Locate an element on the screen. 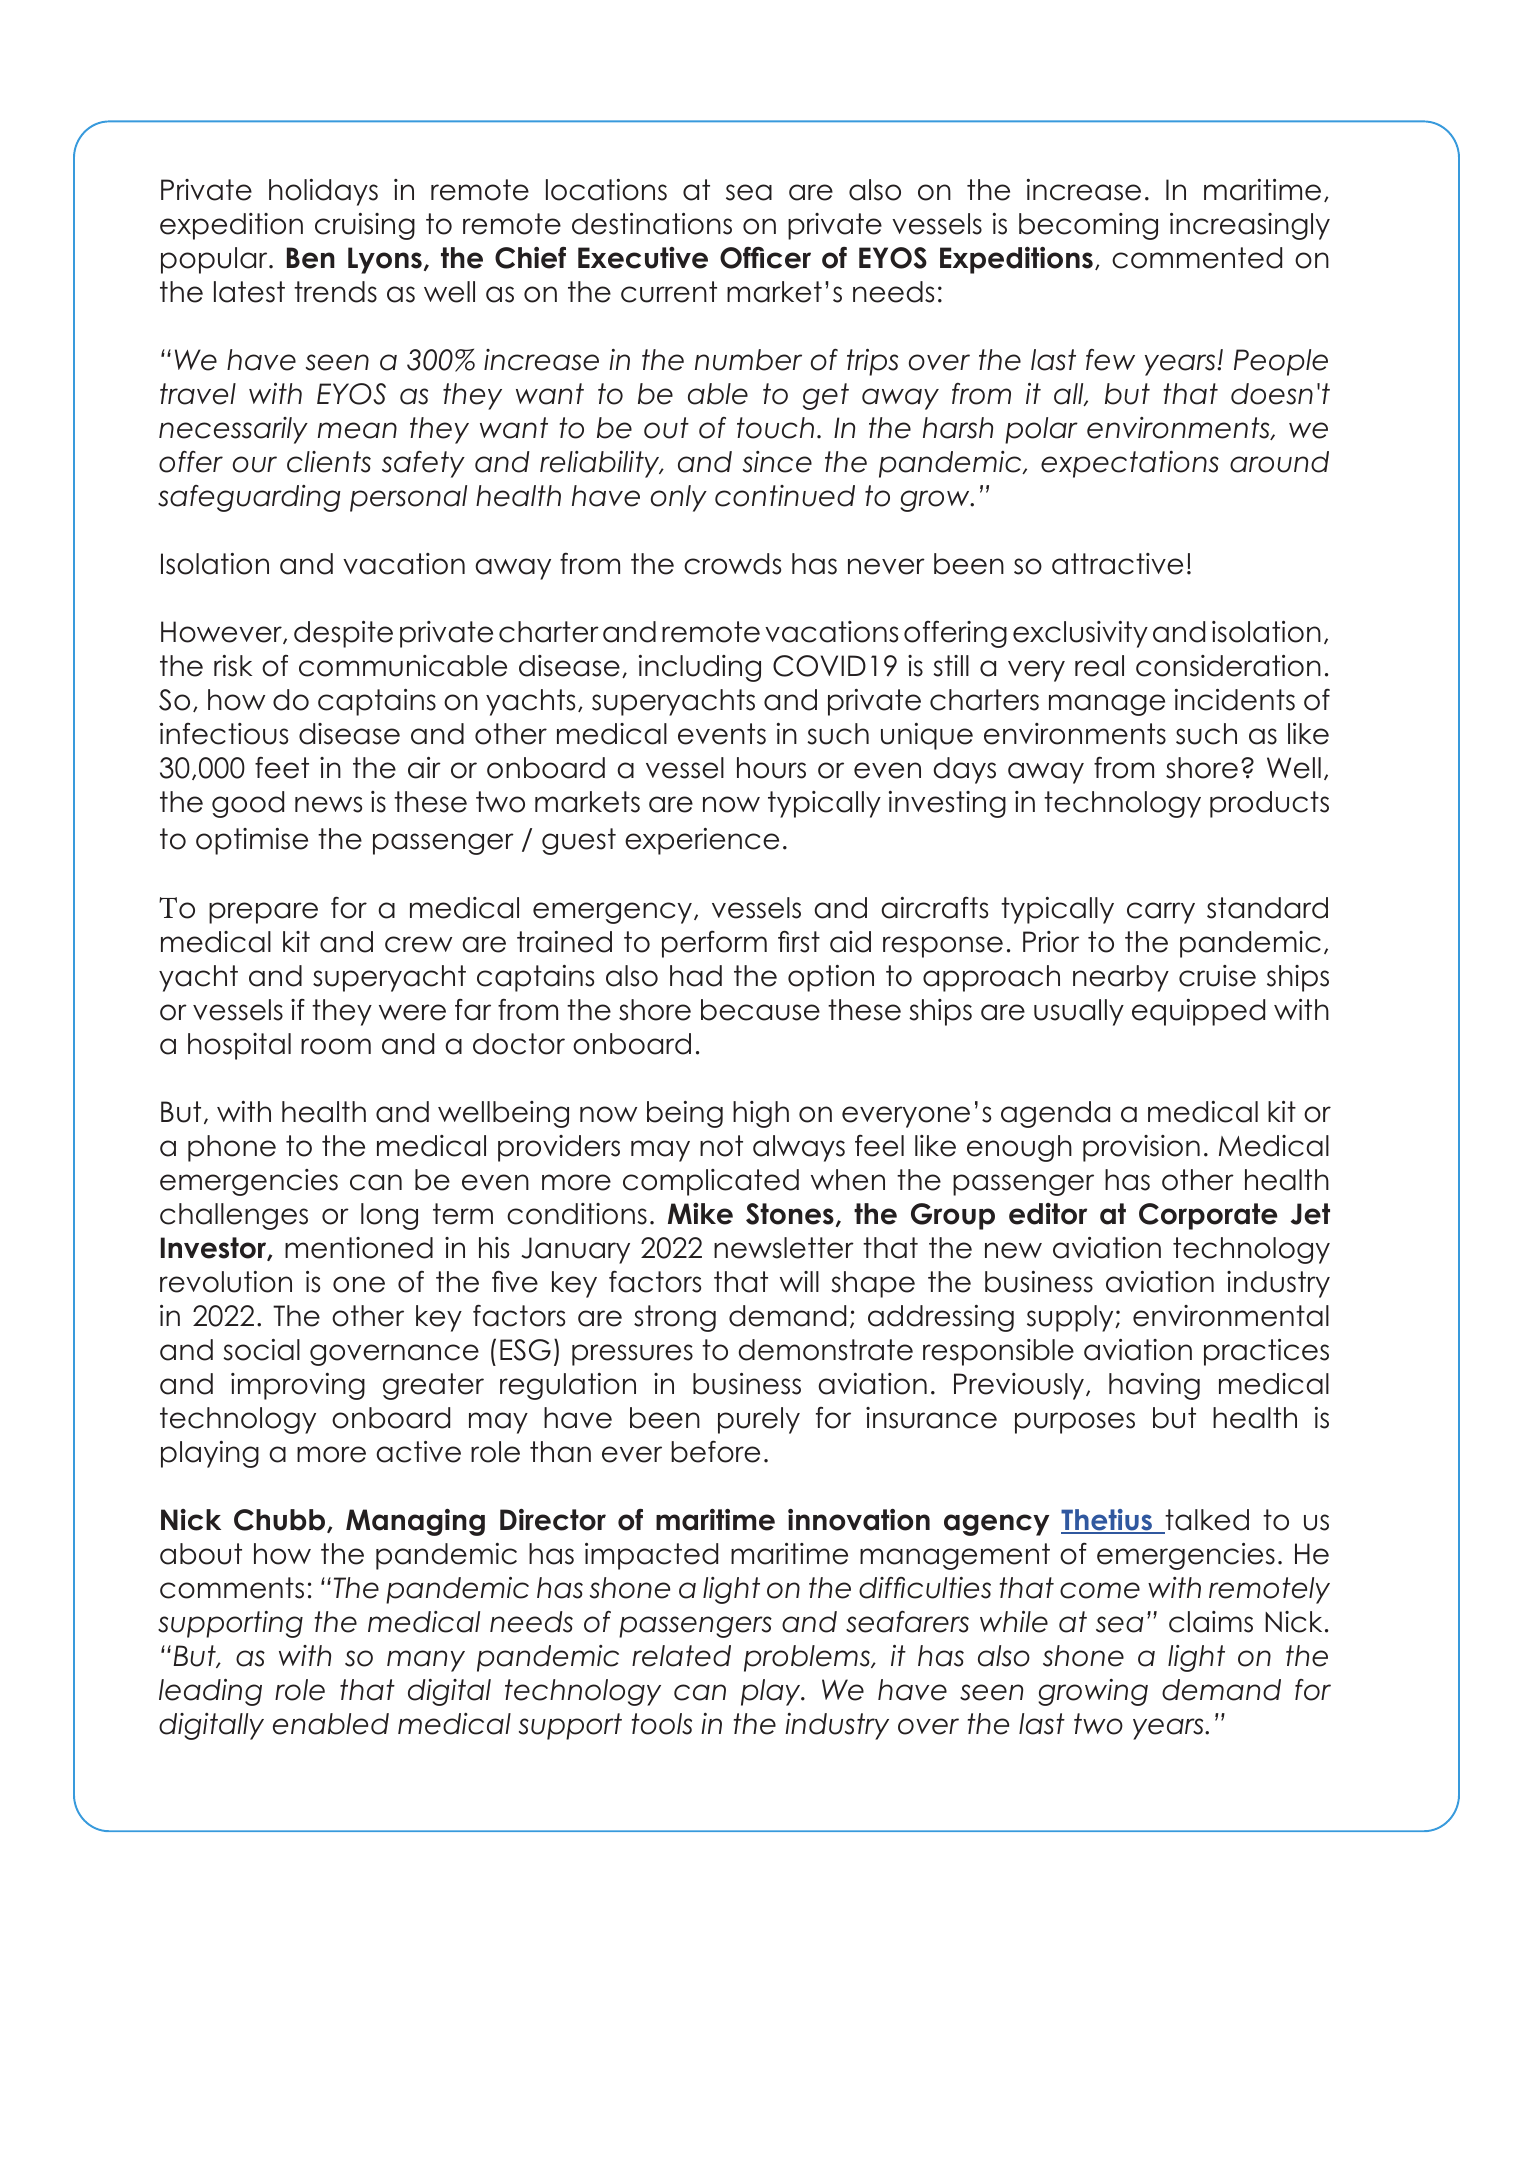 Image resolution: width=1533 pixels, height=2168 pixels. problems is located at coordinates (808, 1658).
